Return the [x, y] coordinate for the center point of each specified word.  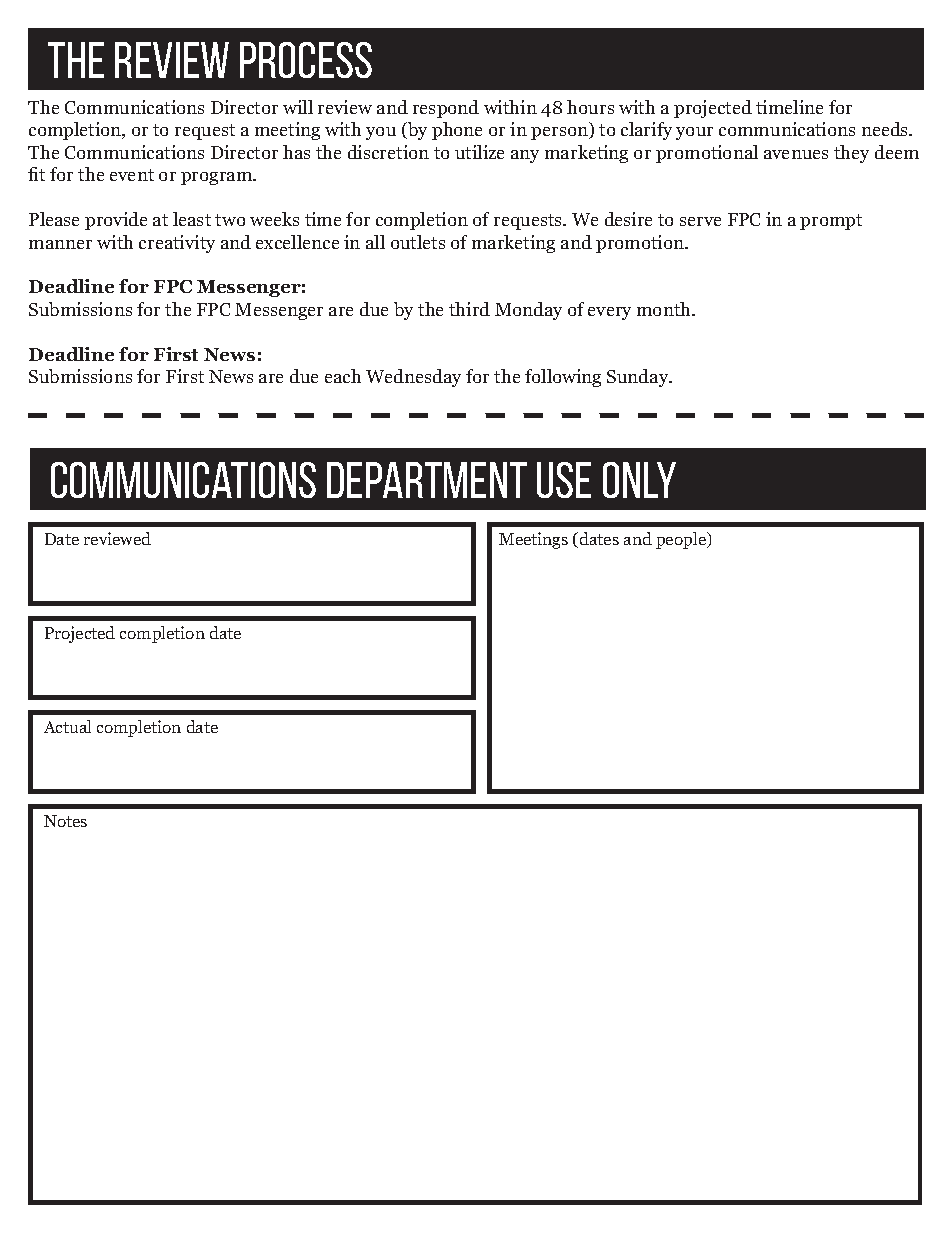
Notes [65, 821]
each [343, 376]
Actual [67, 726]
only [639, 480]
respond [446, 109]
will [298, 107]
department [427, 480]
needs [886, 129]
